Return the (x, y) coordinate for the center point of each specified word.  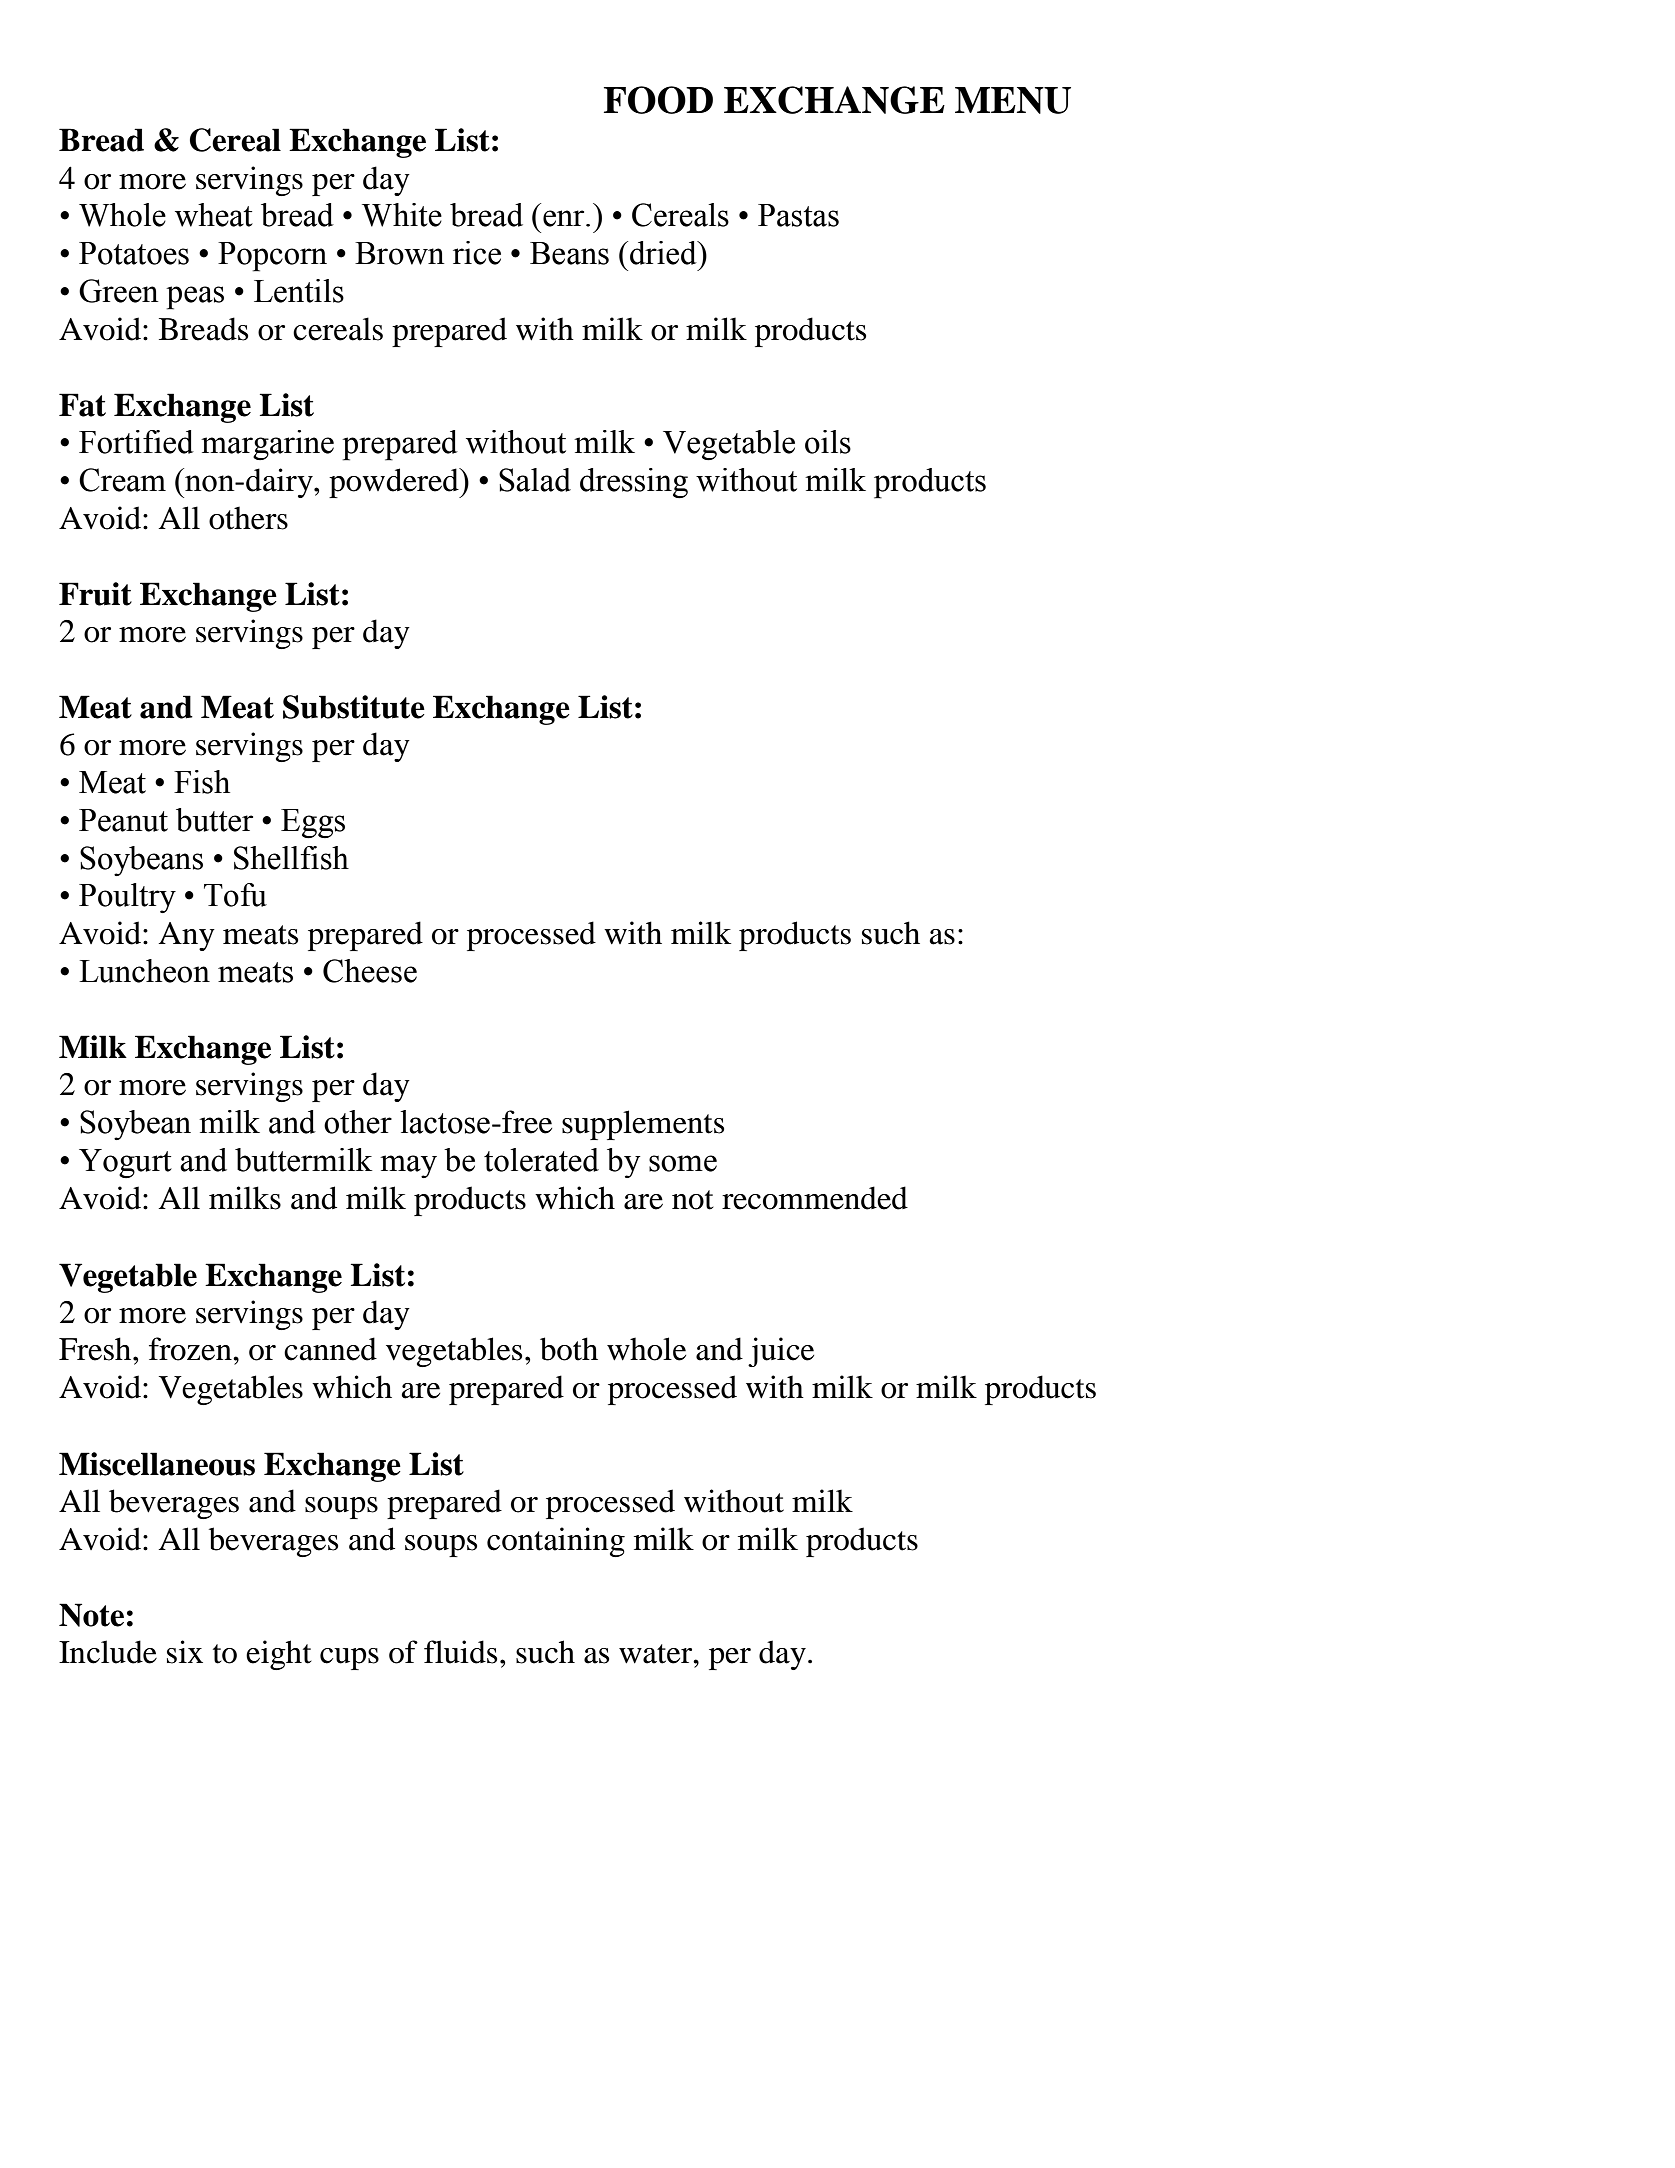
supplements (643, 1125)
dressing (634, 483)
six (185, 1652)
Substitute (354, 707)
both (569, 1349)
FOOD (658, 100)
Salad (535, 480)
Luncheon (144, 971)
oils (828, 442)
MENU (1013, 100)
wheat (214, 215)
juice (781, 1352)
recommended (815, 1198)
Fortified (136, 442)
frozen (191, 1349)
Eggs (313, 824)
